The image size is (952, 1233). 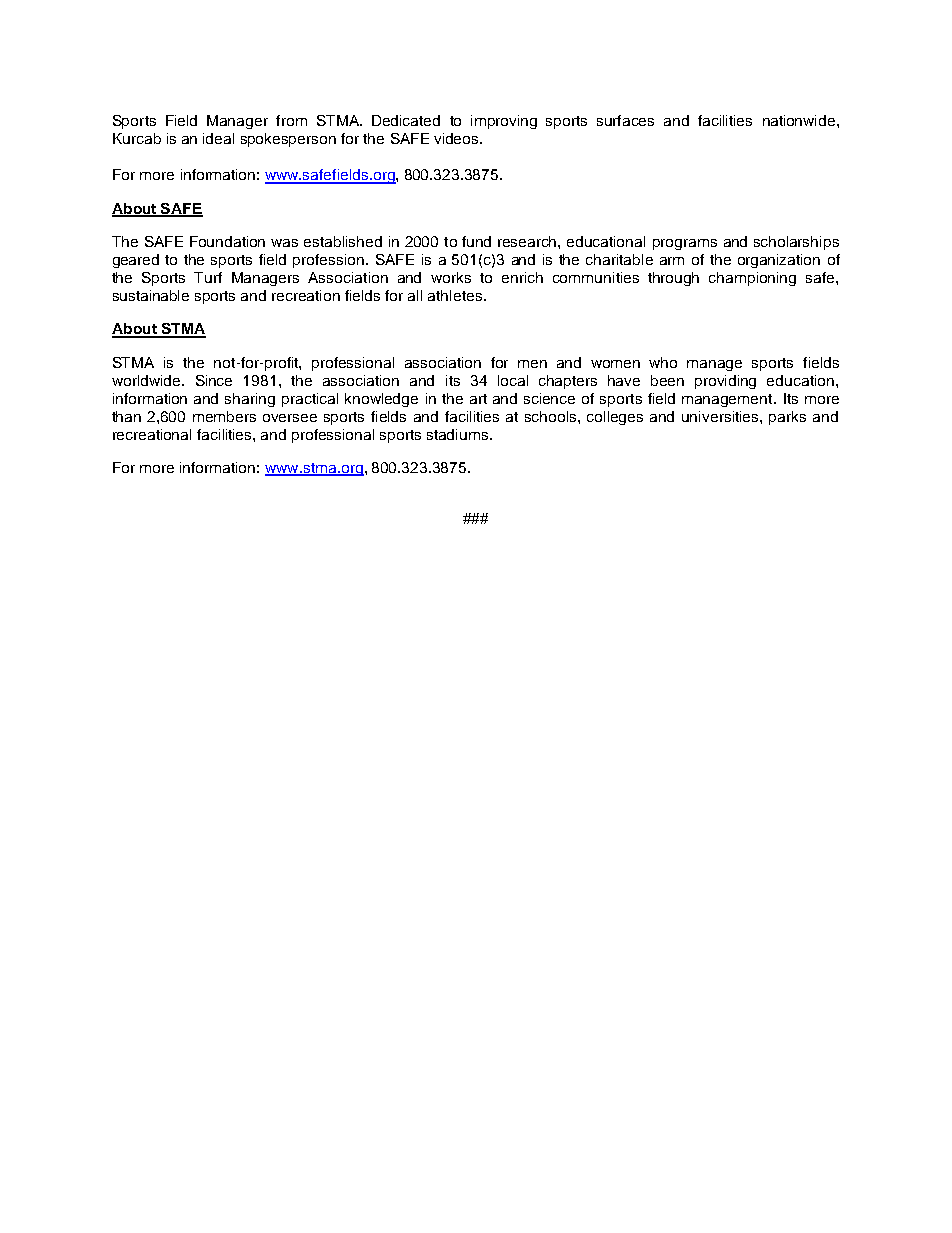 I want to click on videos, so click(x=457, y=138).
